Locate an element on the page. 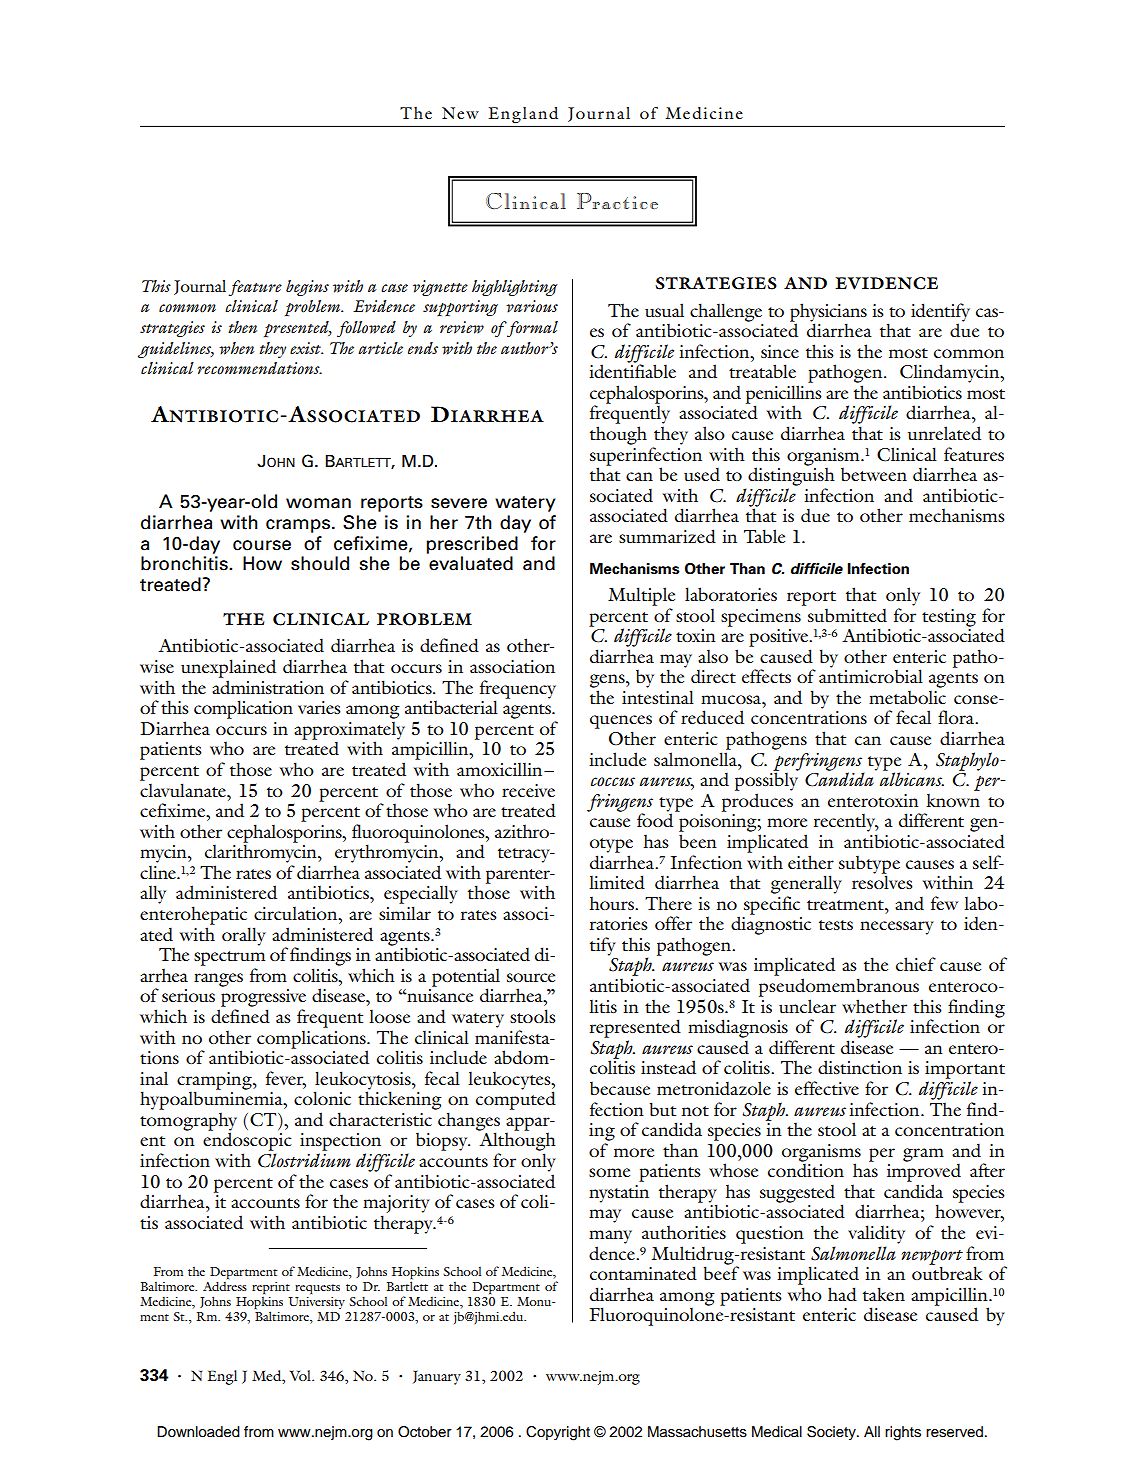  rights is located at coordinates (903, 1433).
